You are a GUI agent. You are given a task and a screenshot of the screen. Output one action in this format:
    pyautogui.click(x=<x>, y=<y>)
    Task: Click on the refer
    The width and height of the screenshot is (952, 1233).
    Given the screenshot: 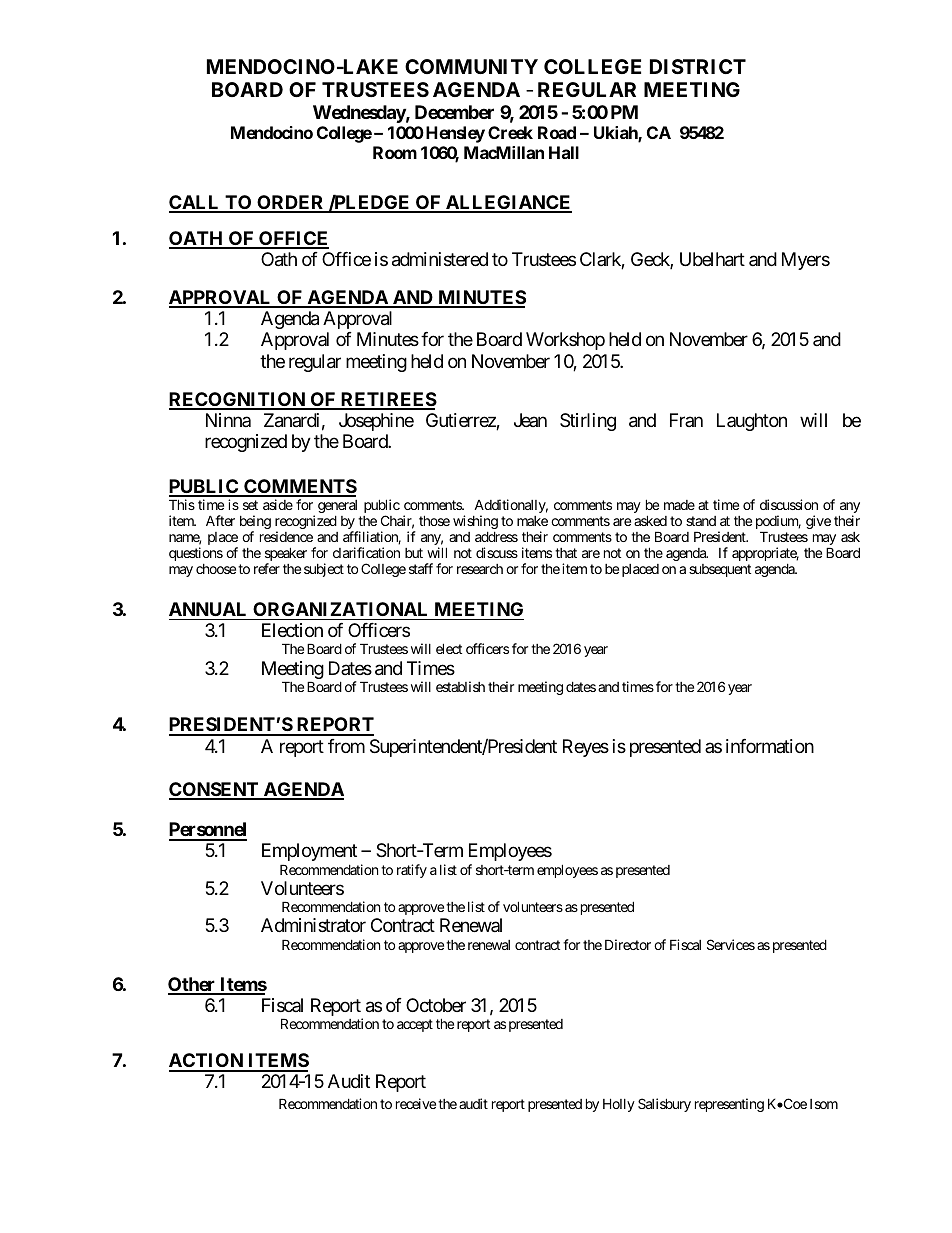 What is the action you would take?
    pyautogui.click(x=267, y=568)
